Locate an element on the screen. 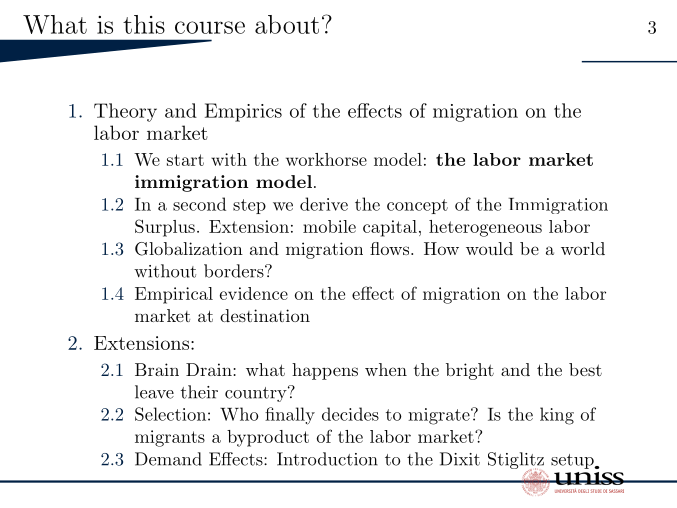 This screenshot has height=508, width=677. about is located at coordinates (287, 24).
